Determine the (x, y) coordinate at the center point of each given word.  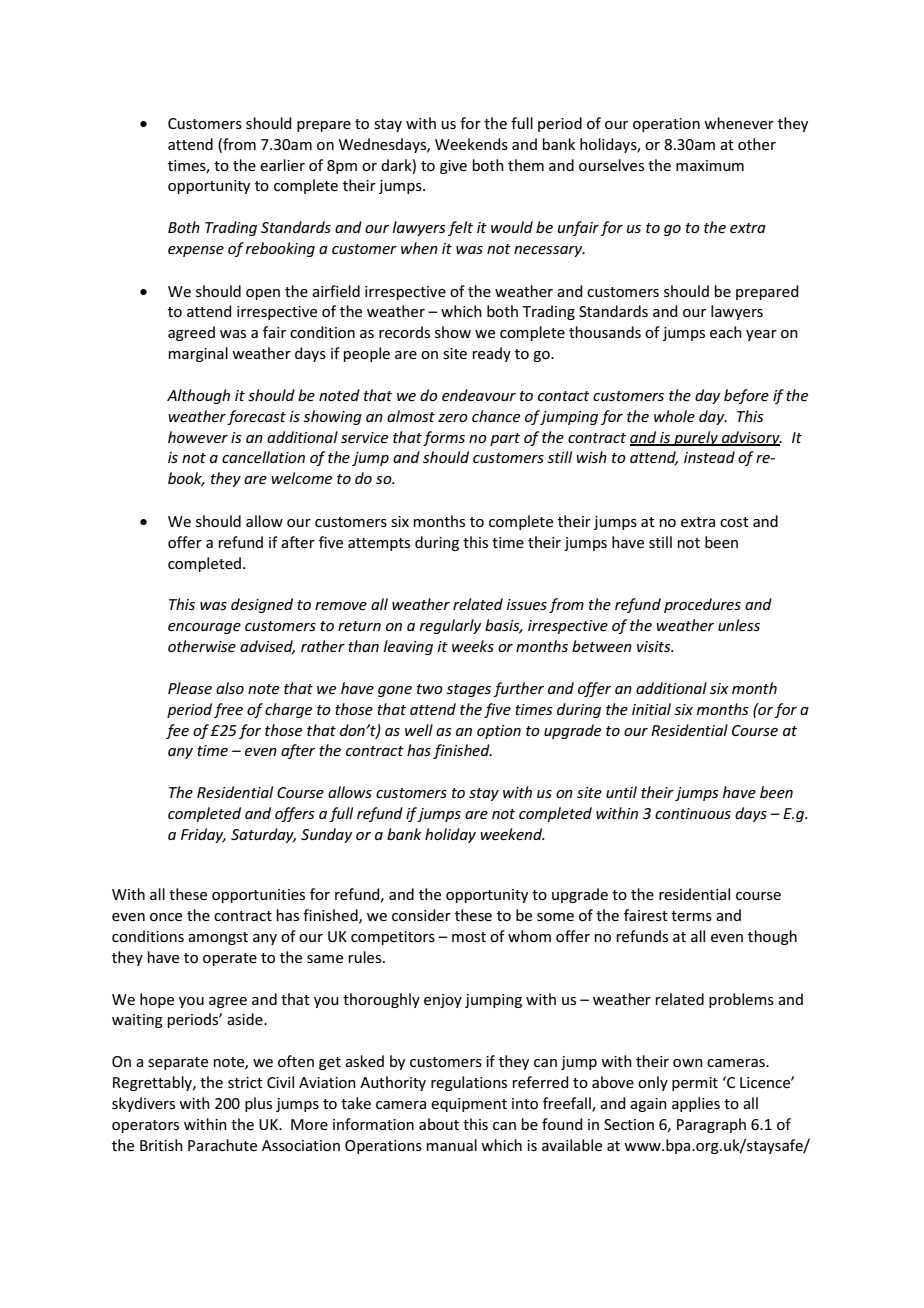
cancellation (263, 457)
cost (734, 522)
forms (444, 438)
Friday (203, 835)
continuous (693, 813)
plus (258, 1104)
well (419, 730)
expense (196, 251)
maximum (710, 165)
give (453, 167)
